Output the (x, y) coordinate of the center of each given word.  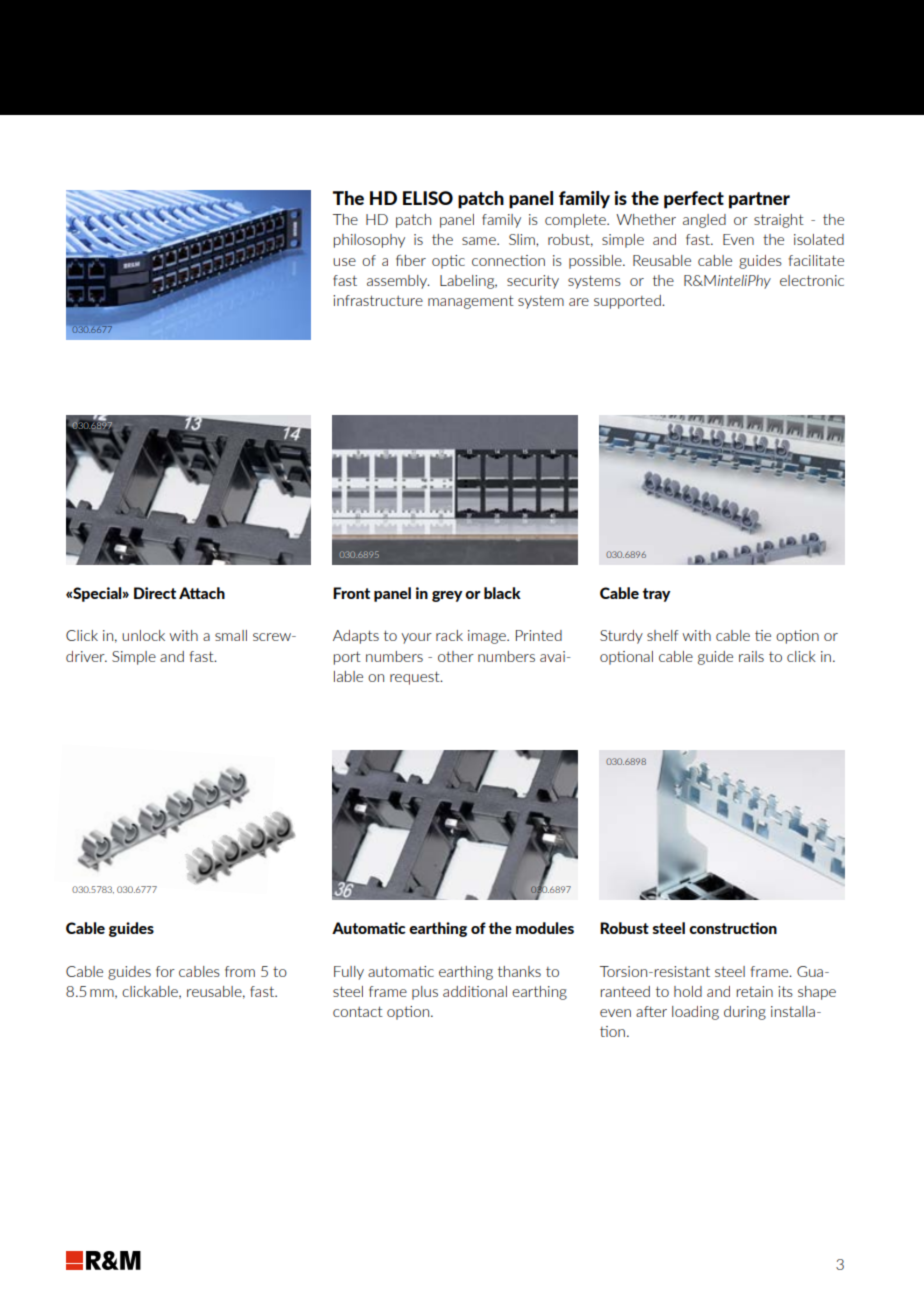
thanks (519, 971)
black (502, 593)
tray (657, 595)
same (480, 241)
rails (751, 656)
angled (704, 221)
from (240, 971)
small (231, 635)
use (344, 262)
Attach (202, 593)
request (416, 678)
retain (755, 991)
